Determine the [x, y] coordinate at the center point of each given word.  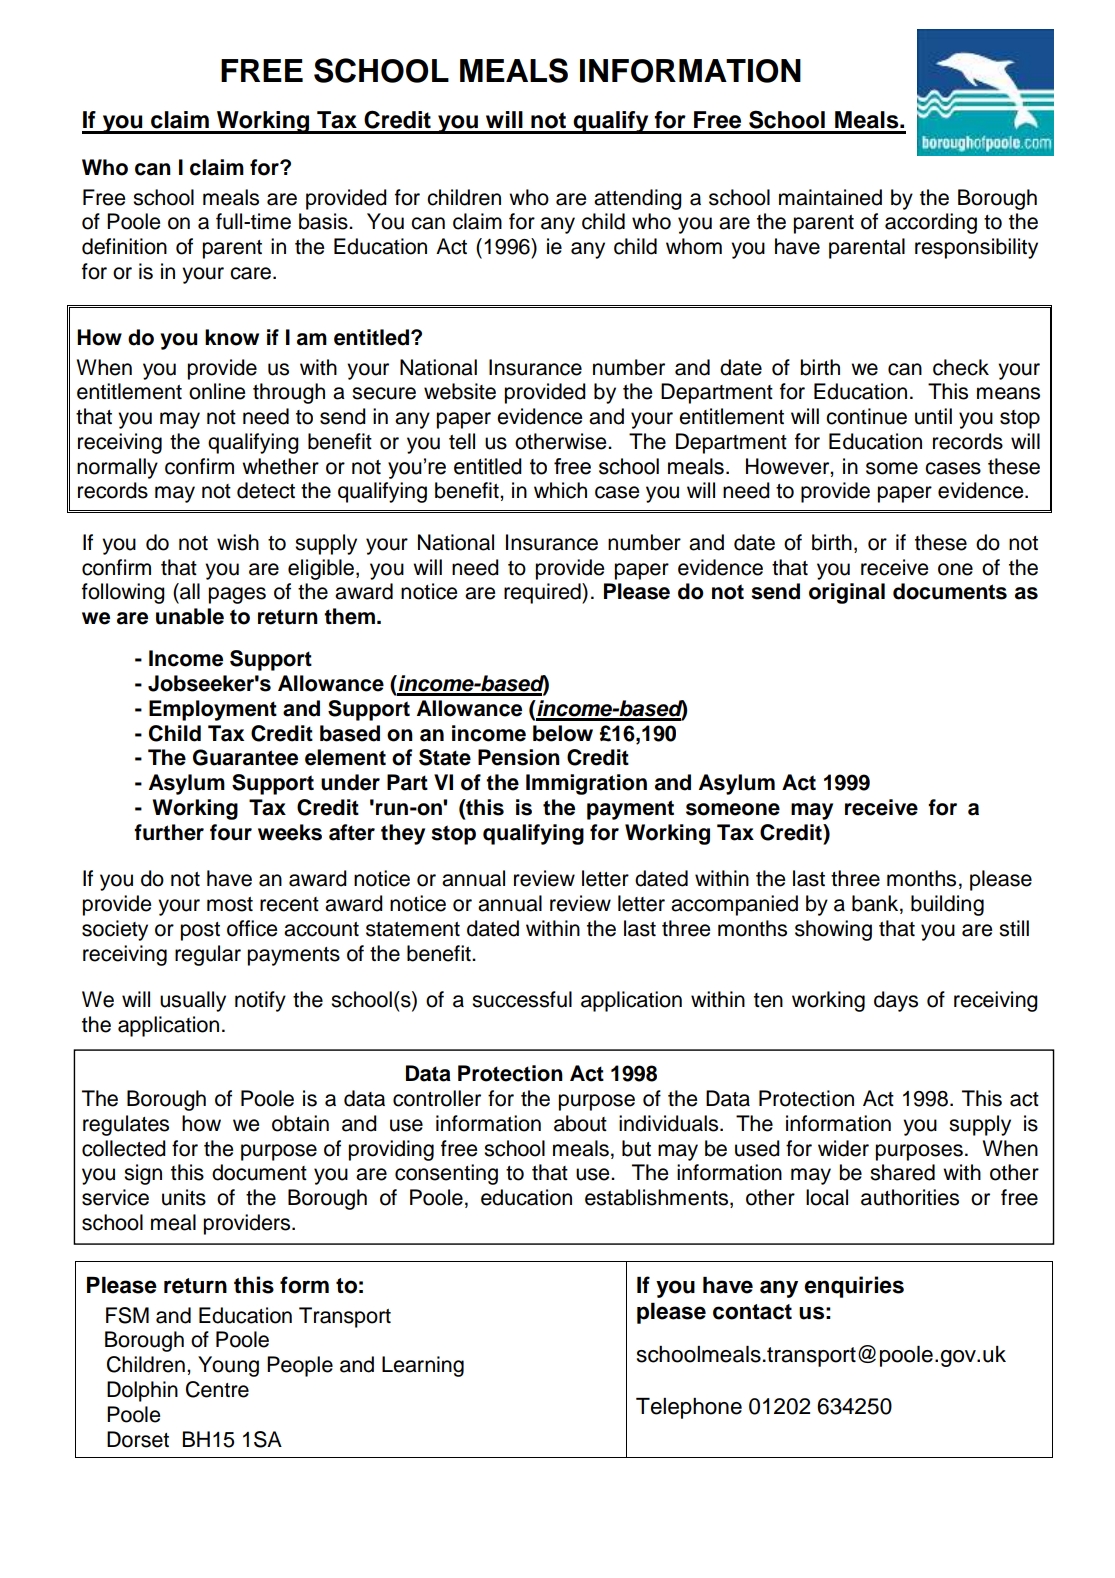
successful [522, 999]
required [543, 593]
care [252, 273]
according [931, 223]
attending [638, 199]
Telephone [689, 1408]
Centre [217, 1389]
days [896, 1001]
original [847, 593]
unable [190, 616]
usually [193, 1001]
